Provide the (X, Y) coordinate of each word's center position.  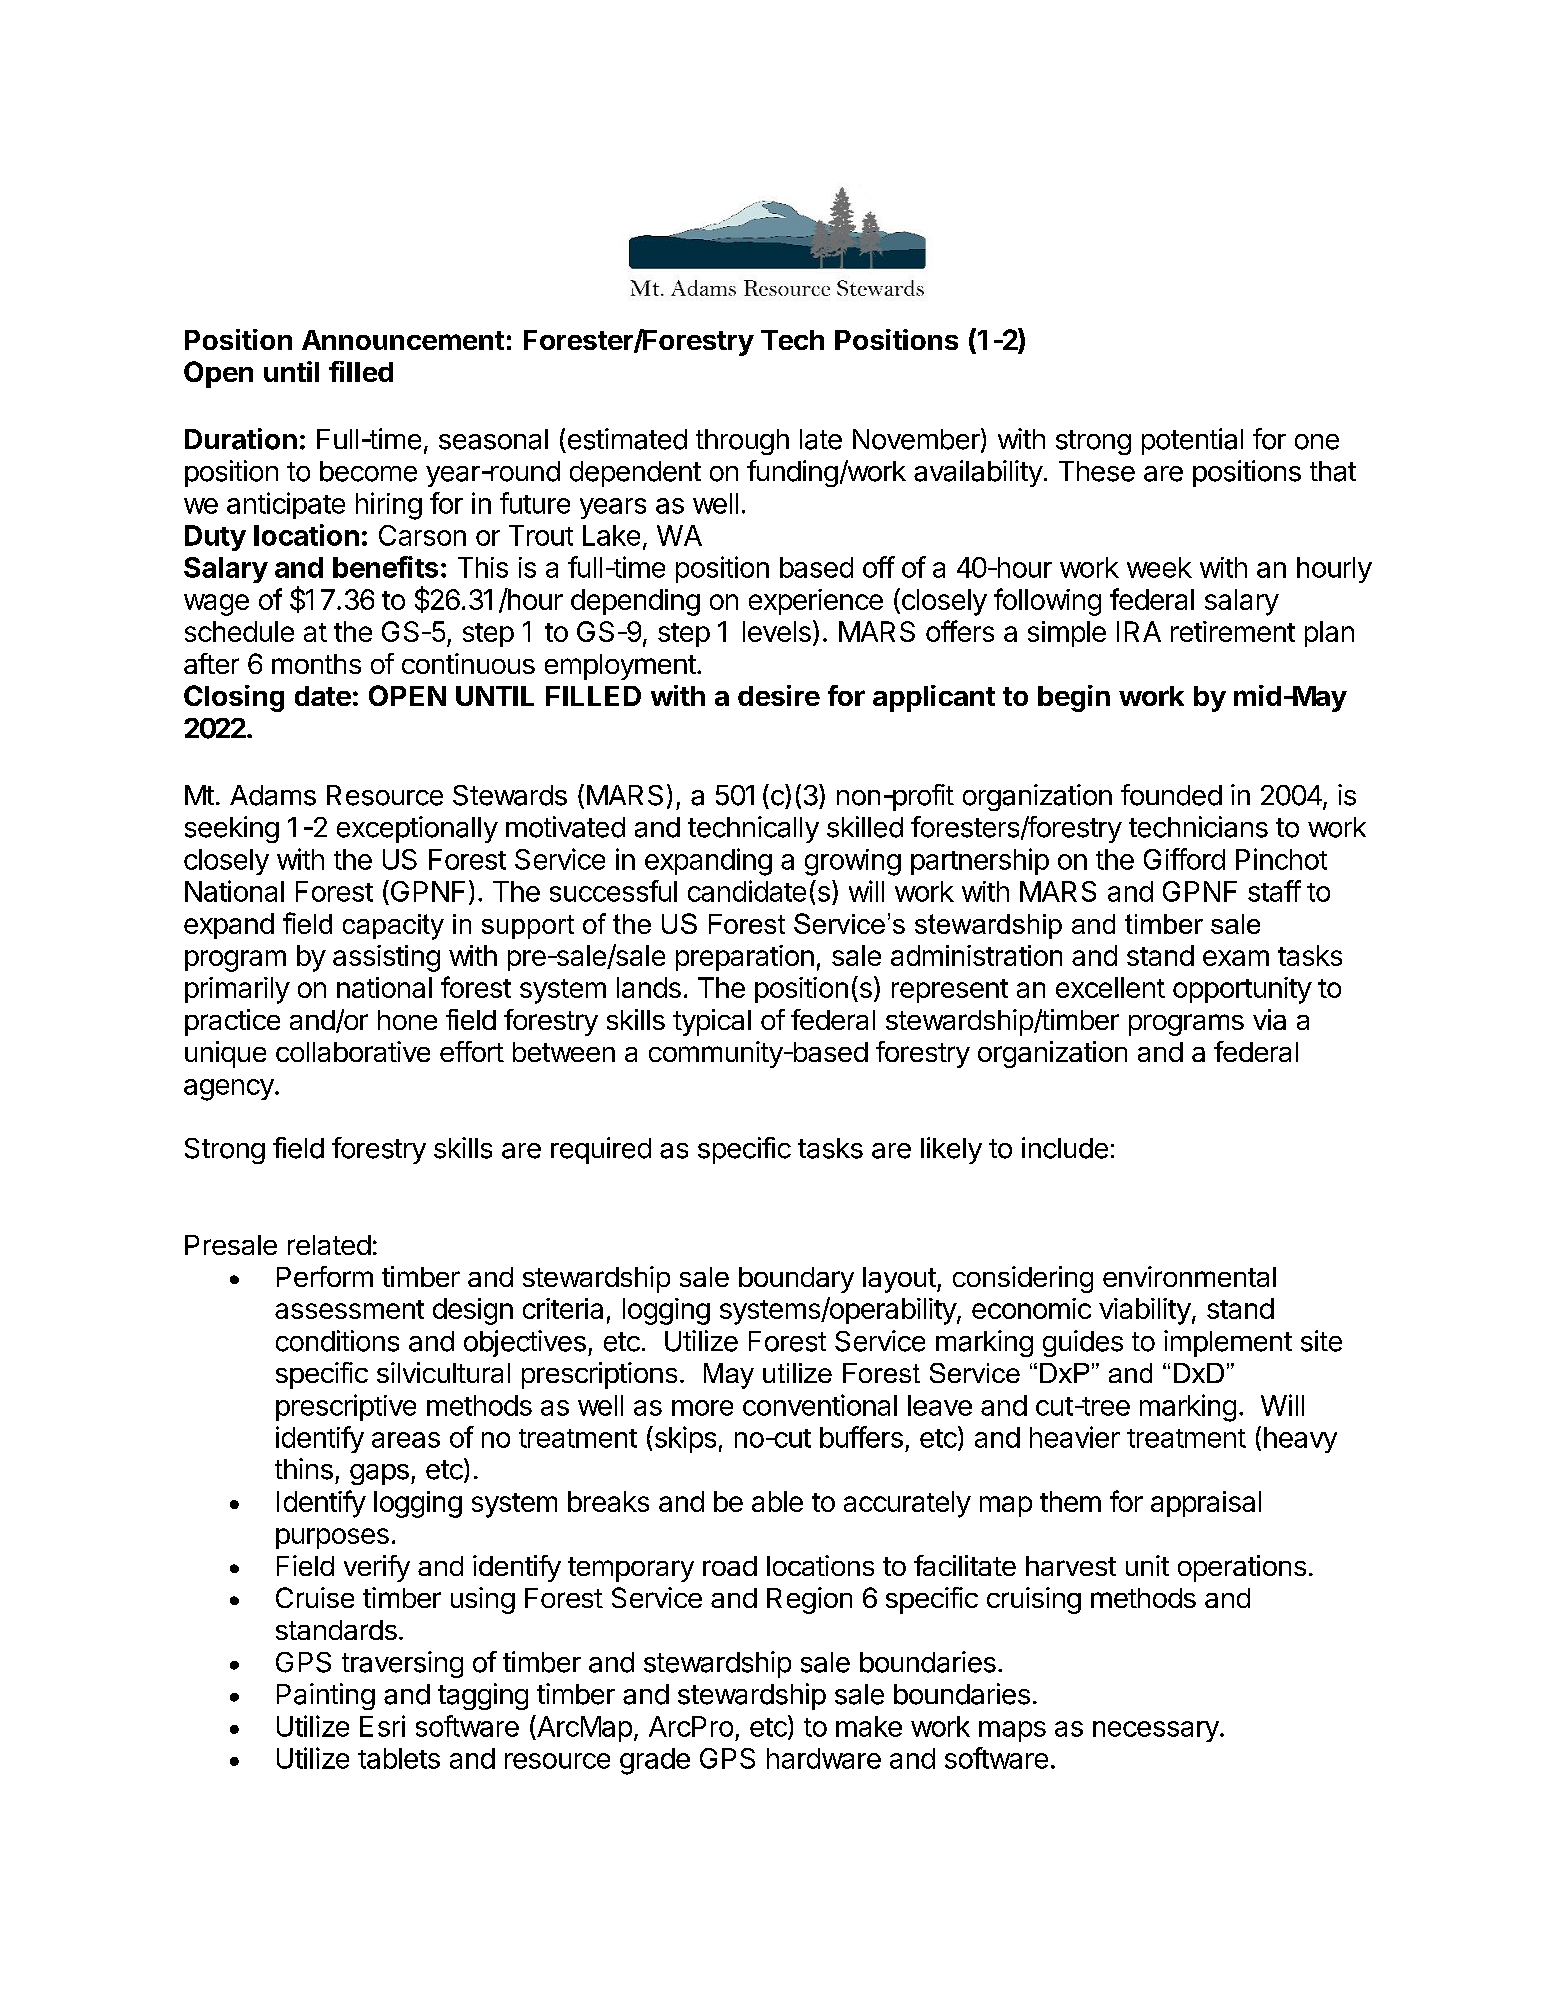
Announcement (403, 340)
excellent (1110, 987)
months (316, 664)
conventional (820, 1405)
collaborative (353, 1051)
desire (779, 695)
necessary (1156, 1731)
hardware (824, 1758)
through (742, 442)
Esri (382, 1726)
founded (1171, 795)
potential (1192, 441)
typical (712, 1022)
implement (1228, 1343)
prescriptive (346, 1407)
